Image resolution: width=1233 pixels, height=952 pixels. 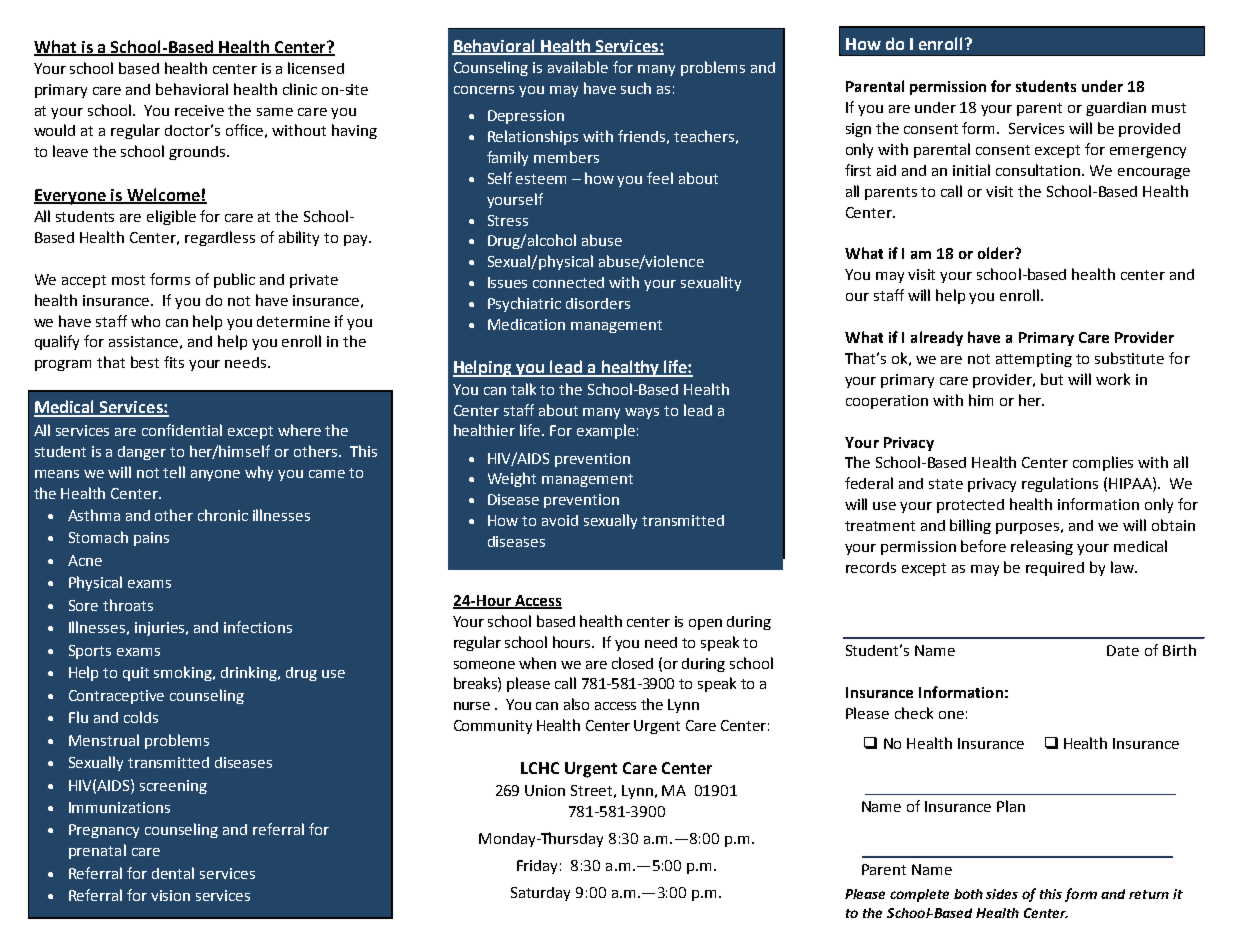 I want to click on open, so click(x=705, y=624).
